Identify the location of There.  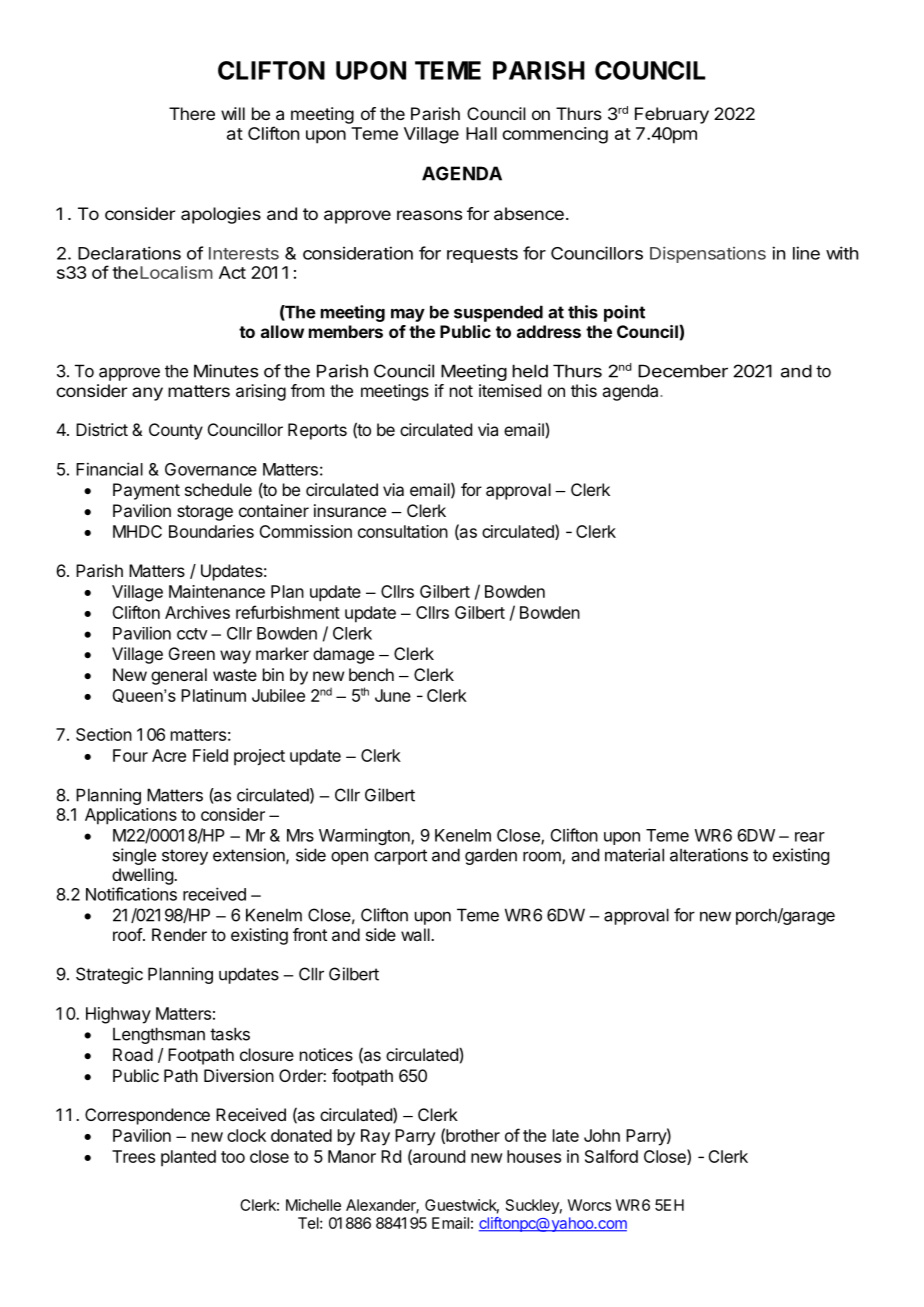
(192, 113).
